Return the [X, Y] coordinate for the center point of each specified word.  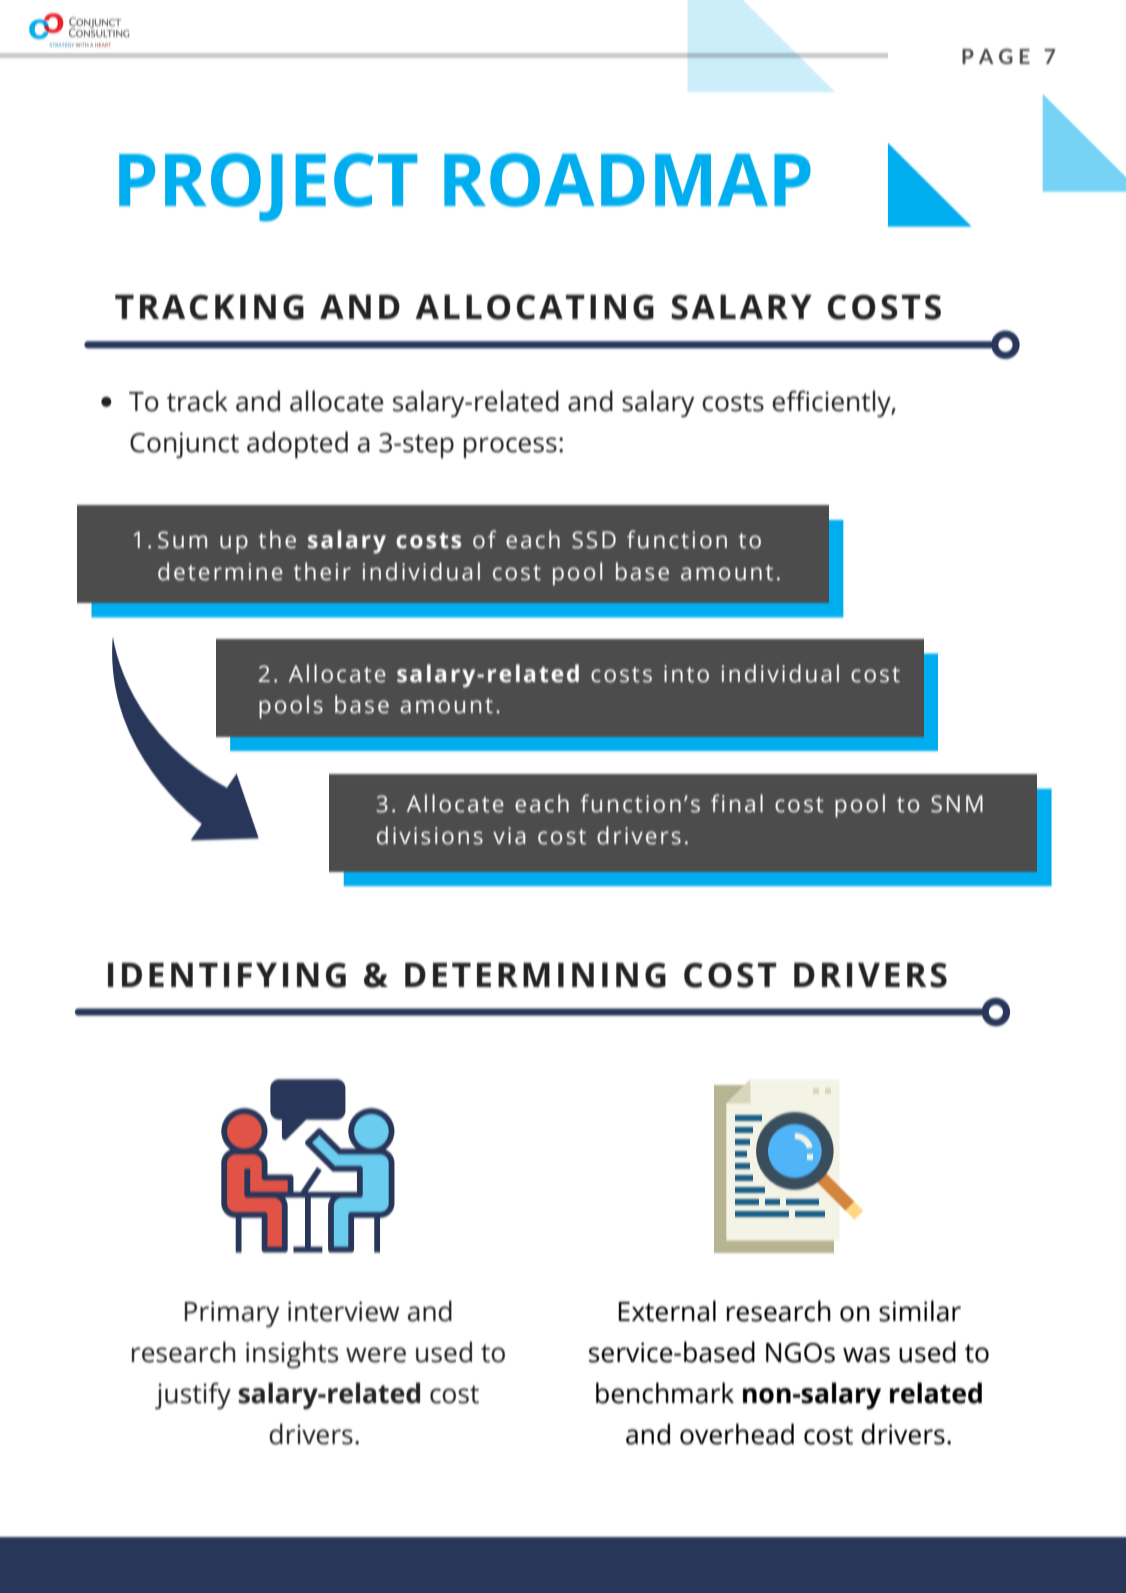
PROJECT [268, 187]
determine [220, 571]
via [509, 836]
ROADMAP [627, 180]
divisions [430, 835]
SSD [594, 540]
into [686, 674]
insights [292, 1355]
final [737, 803]
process [510, 447]
